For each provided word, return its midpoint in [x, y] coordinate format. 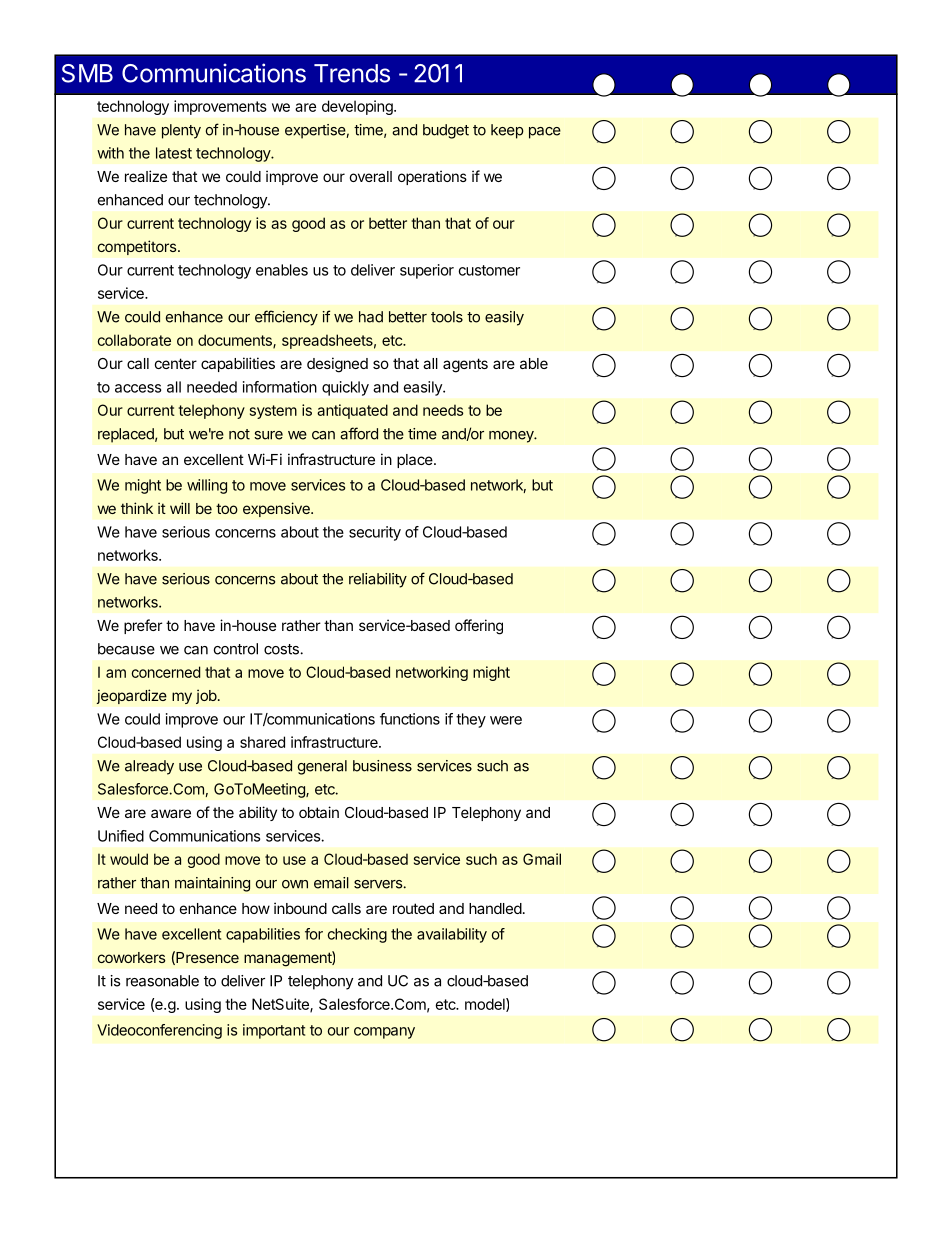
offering [479, 627]
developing [358, 107]
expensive [277, 509]
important [274, 1031]
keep [507, 131]
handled [495, 908]
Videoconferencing [159, 1031]
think [137, 508]
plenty [181, 131]
